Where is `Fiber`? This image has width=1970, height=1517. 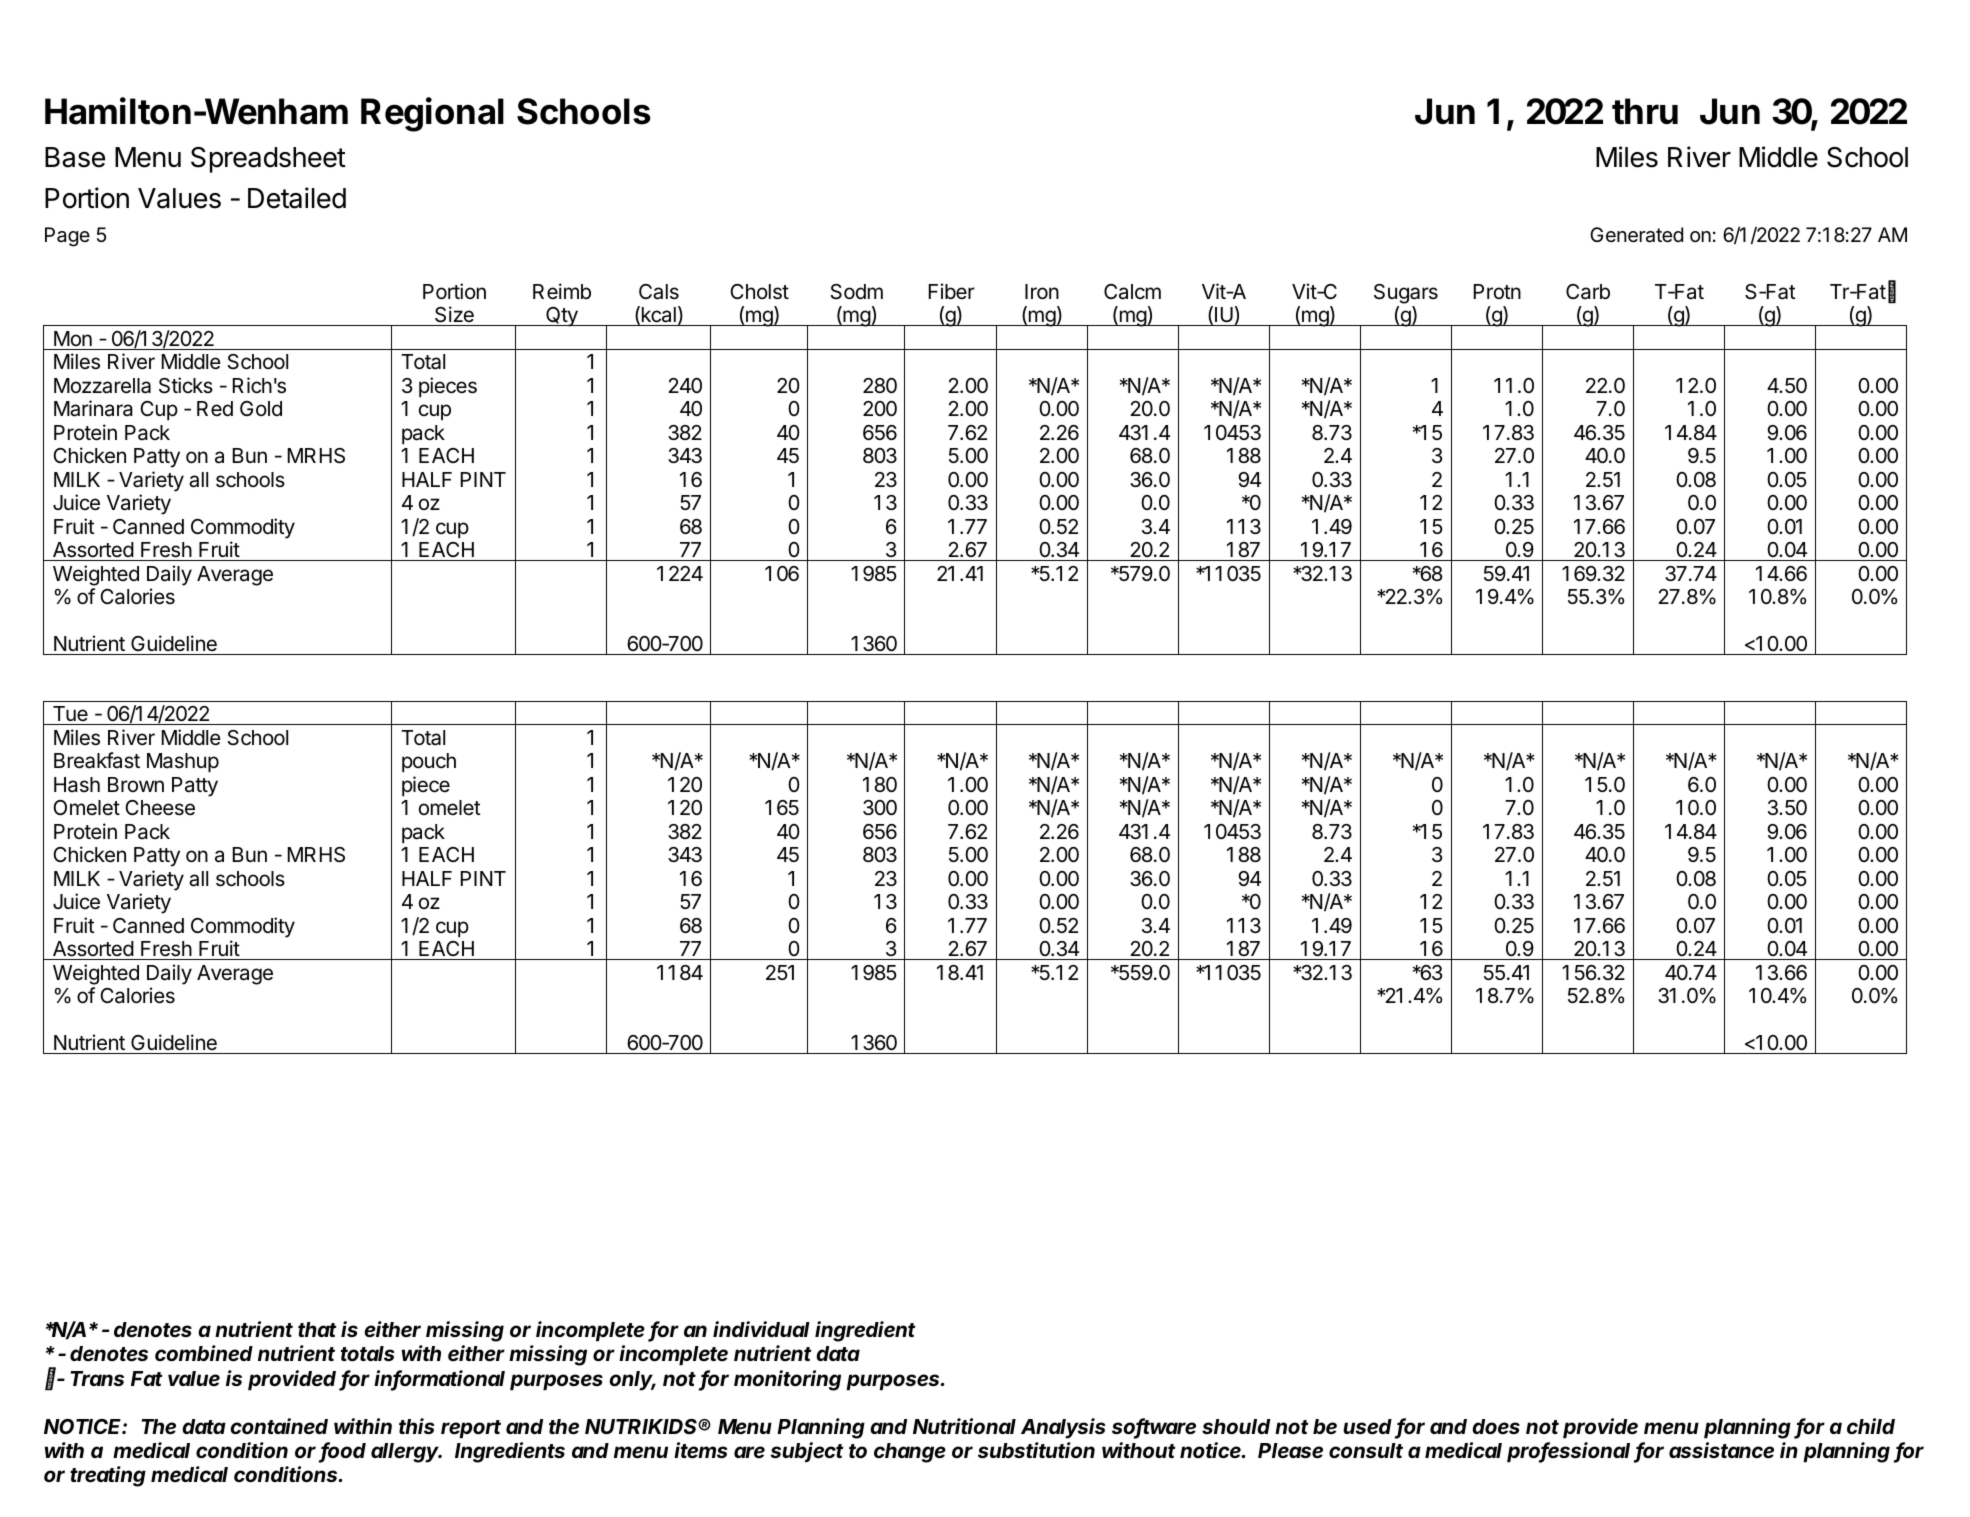 Fiber is located at coordinates (952, 291).
